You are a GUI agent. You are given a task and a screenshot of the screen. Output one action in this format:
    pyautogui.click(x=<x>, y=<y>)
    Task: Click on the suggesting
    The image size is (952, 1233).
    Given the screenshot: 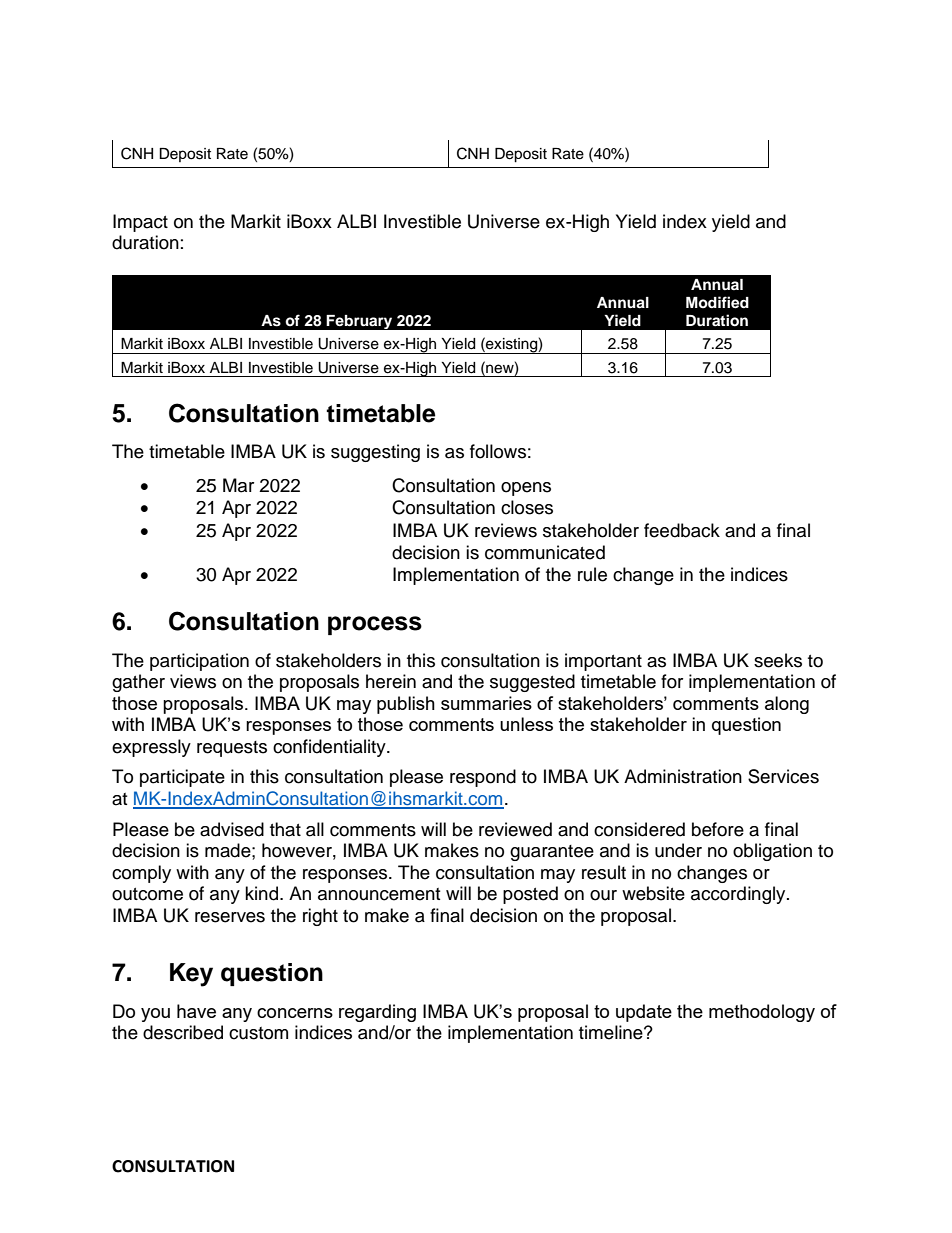 What is the action you would take?
    pyautogui.click(x=375, y=453)
